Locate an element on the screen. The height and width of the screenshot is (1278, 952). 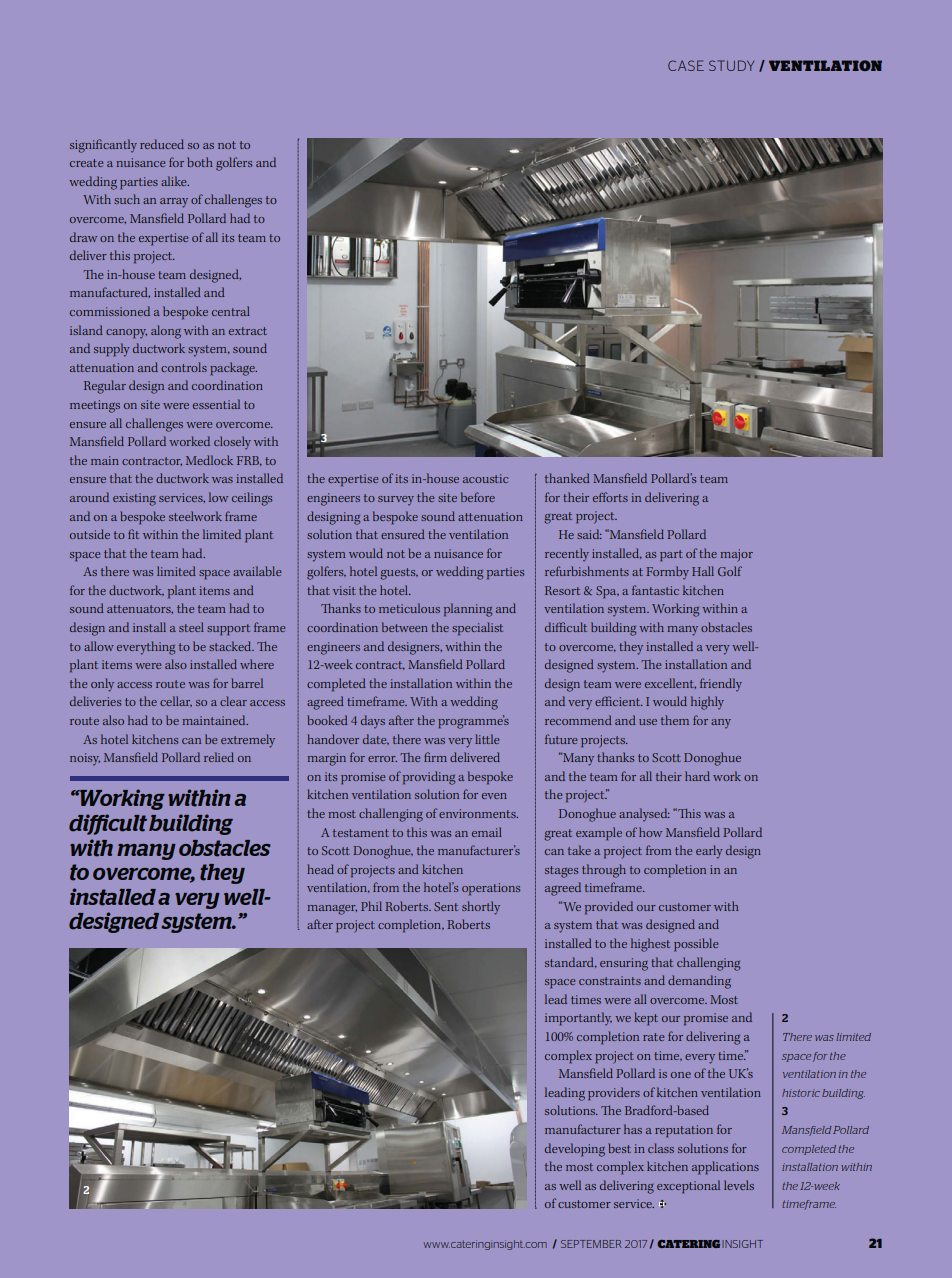
CASE is located at coordinates (686, 65).
